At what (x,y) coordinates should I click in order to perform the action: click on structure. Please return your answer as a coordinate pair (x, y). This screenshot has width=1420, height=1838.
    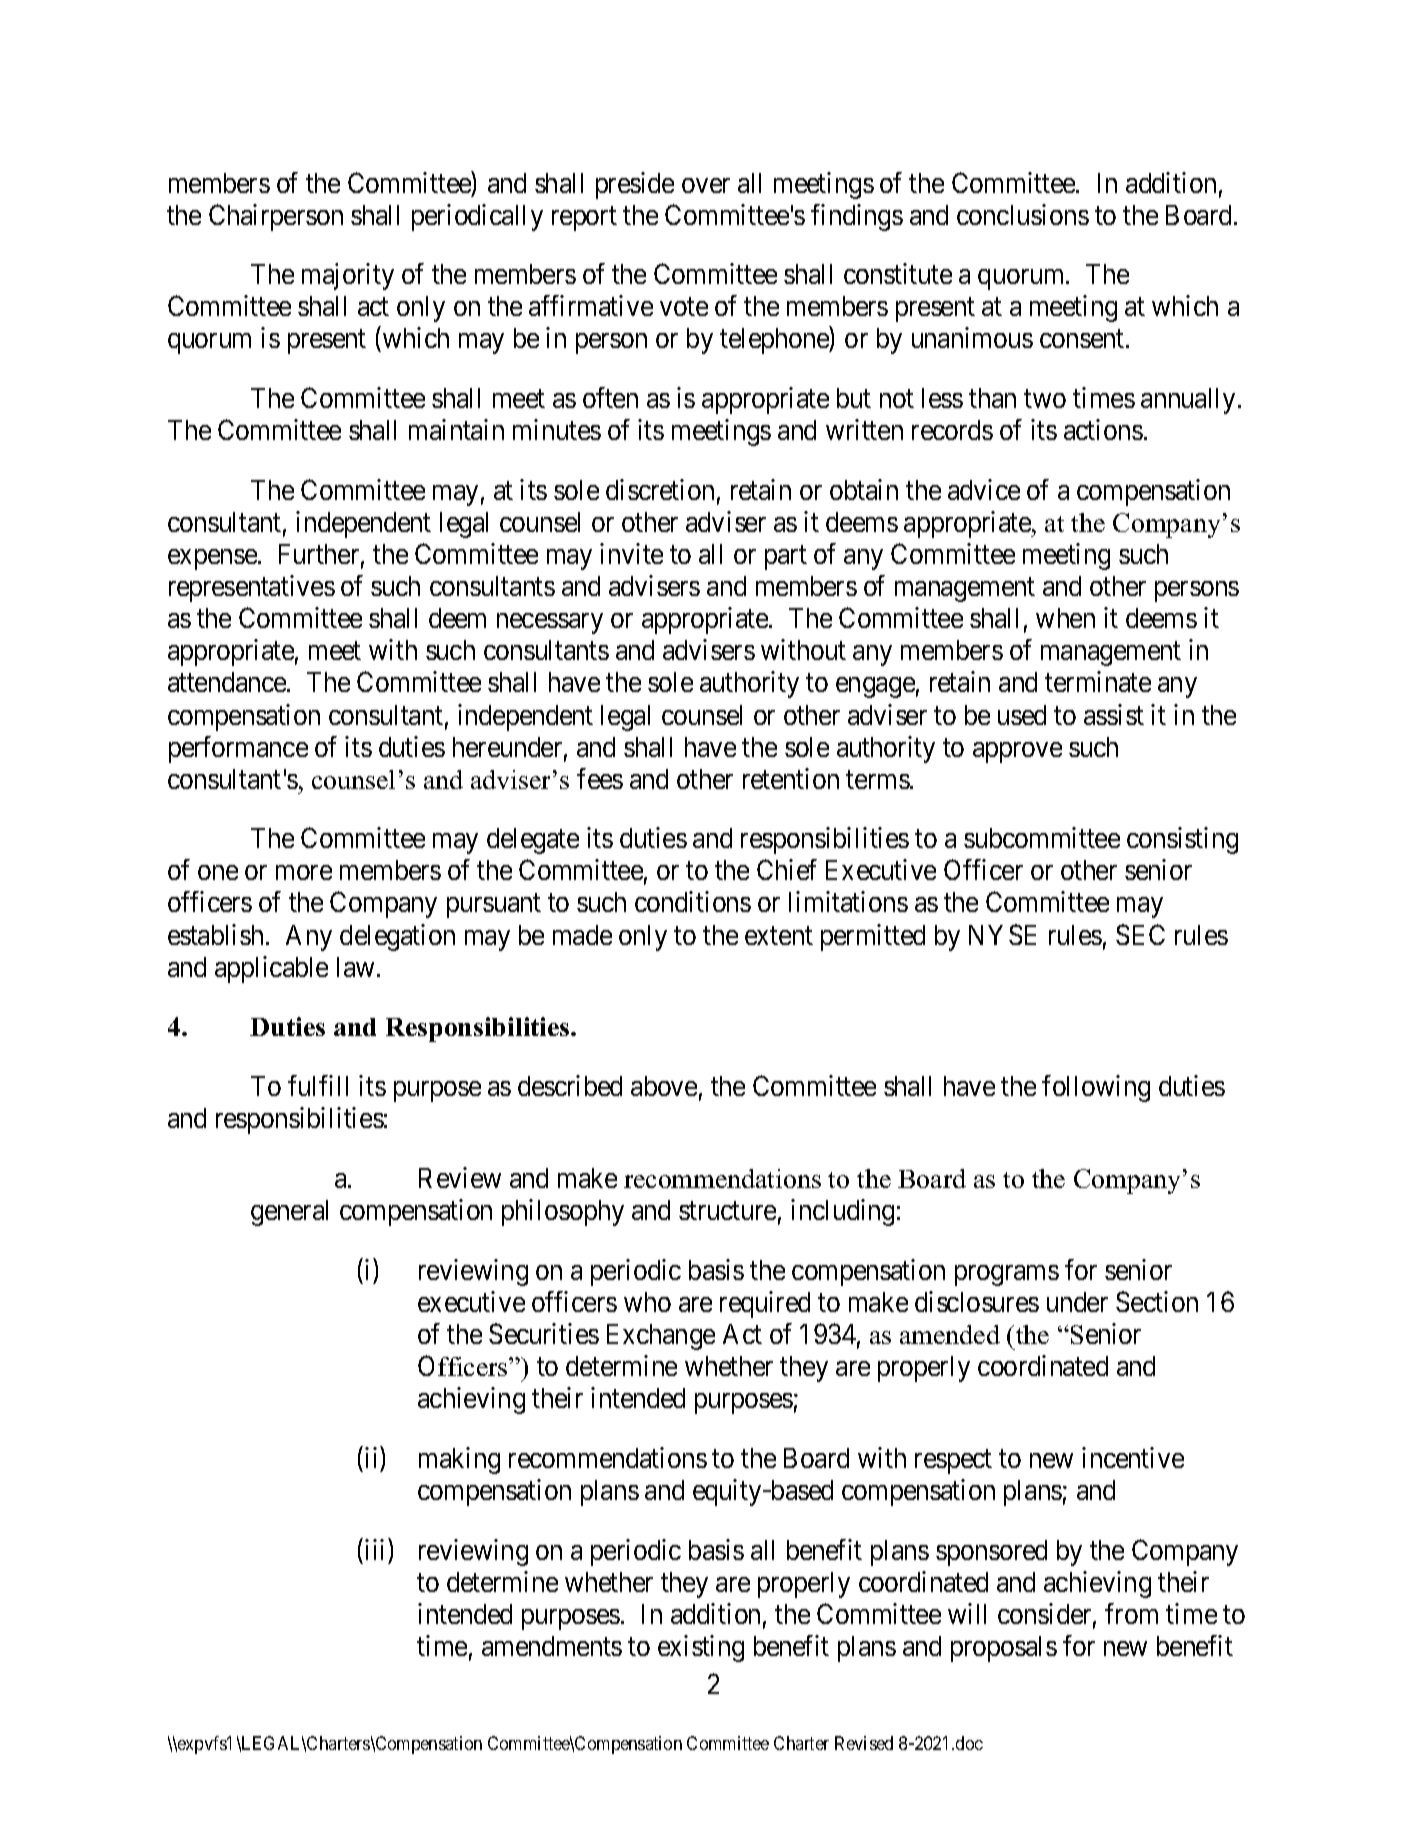
    Looking at the image, I should click on (727, 1211).
